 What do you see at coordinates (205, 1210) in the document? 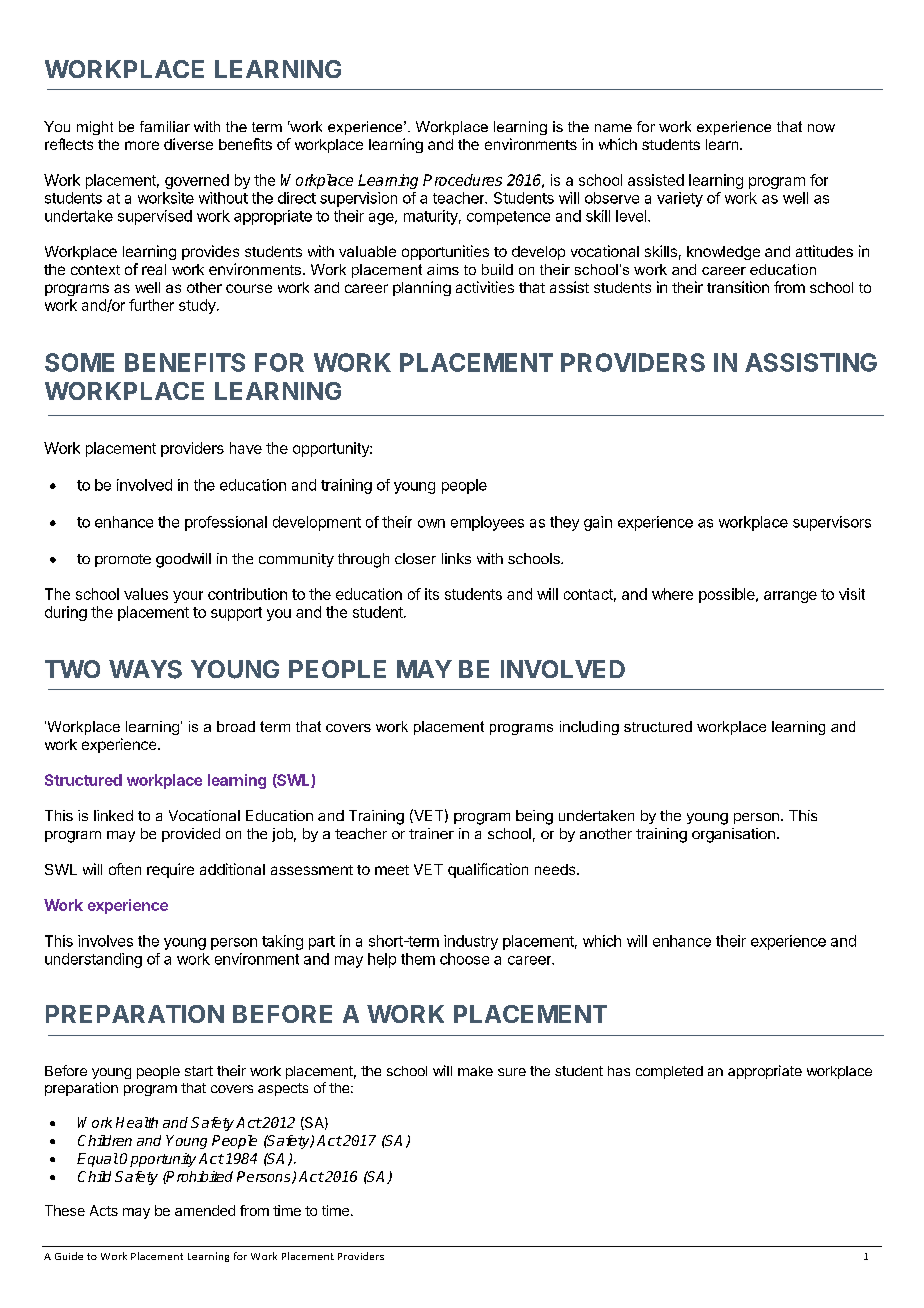
I see `amended` at bounding box center [205, 1210].
